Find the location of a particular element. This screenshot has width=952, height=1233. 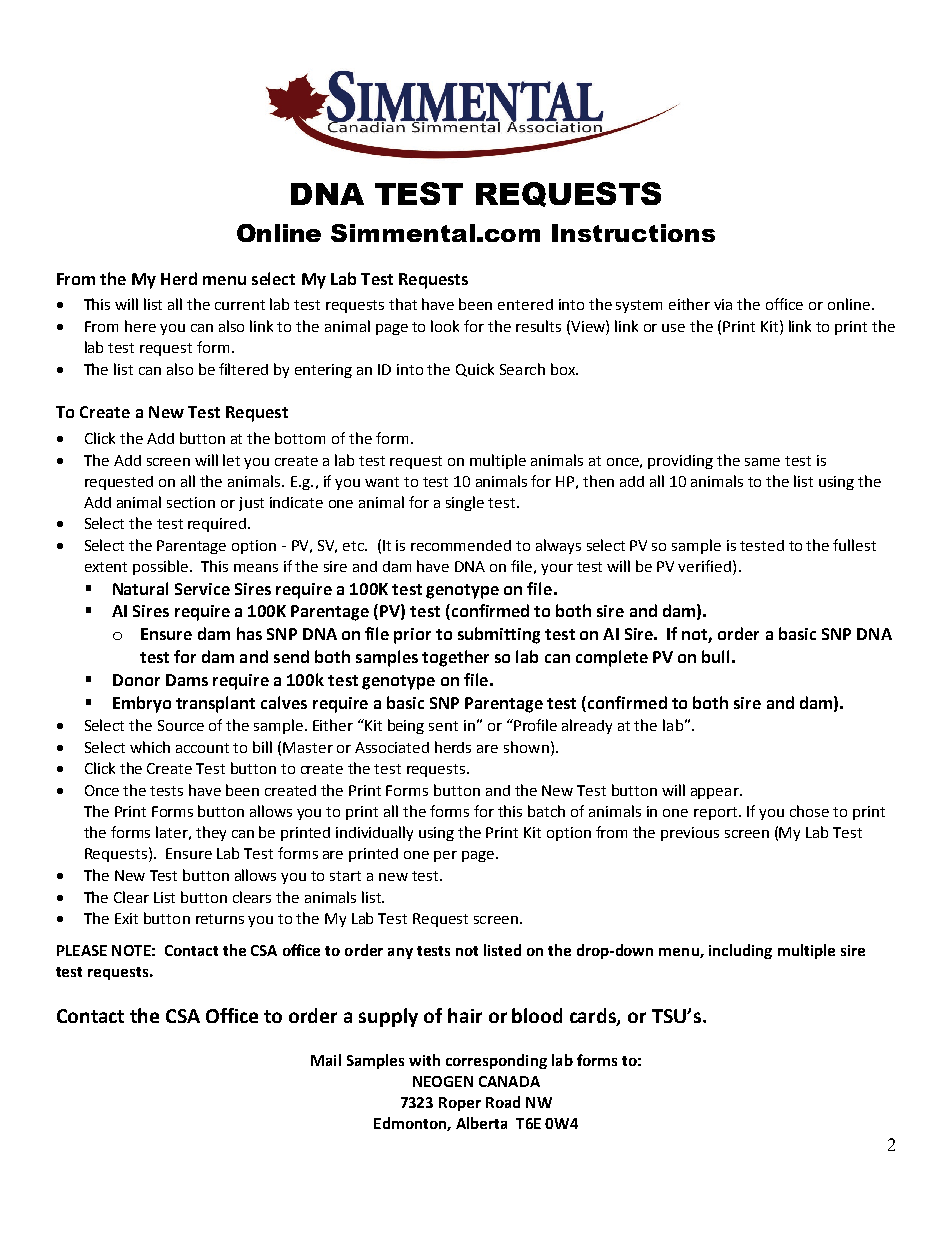

Mail is located at coordinates (326, 1060).
